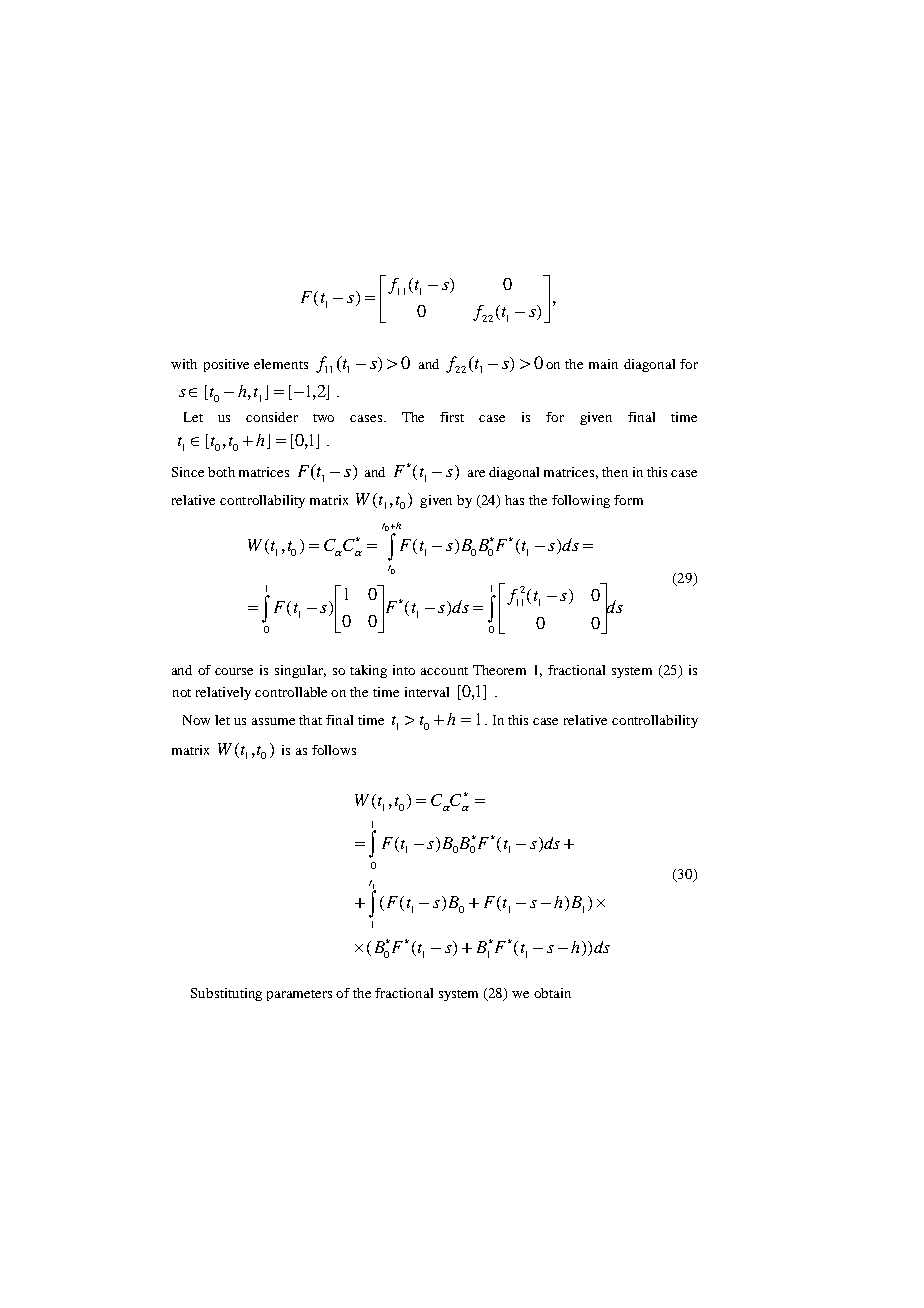 This page has width=924, height=1308. Describe the element at coordinates (226, 994) in the page. I see `Substituting` at that location.
